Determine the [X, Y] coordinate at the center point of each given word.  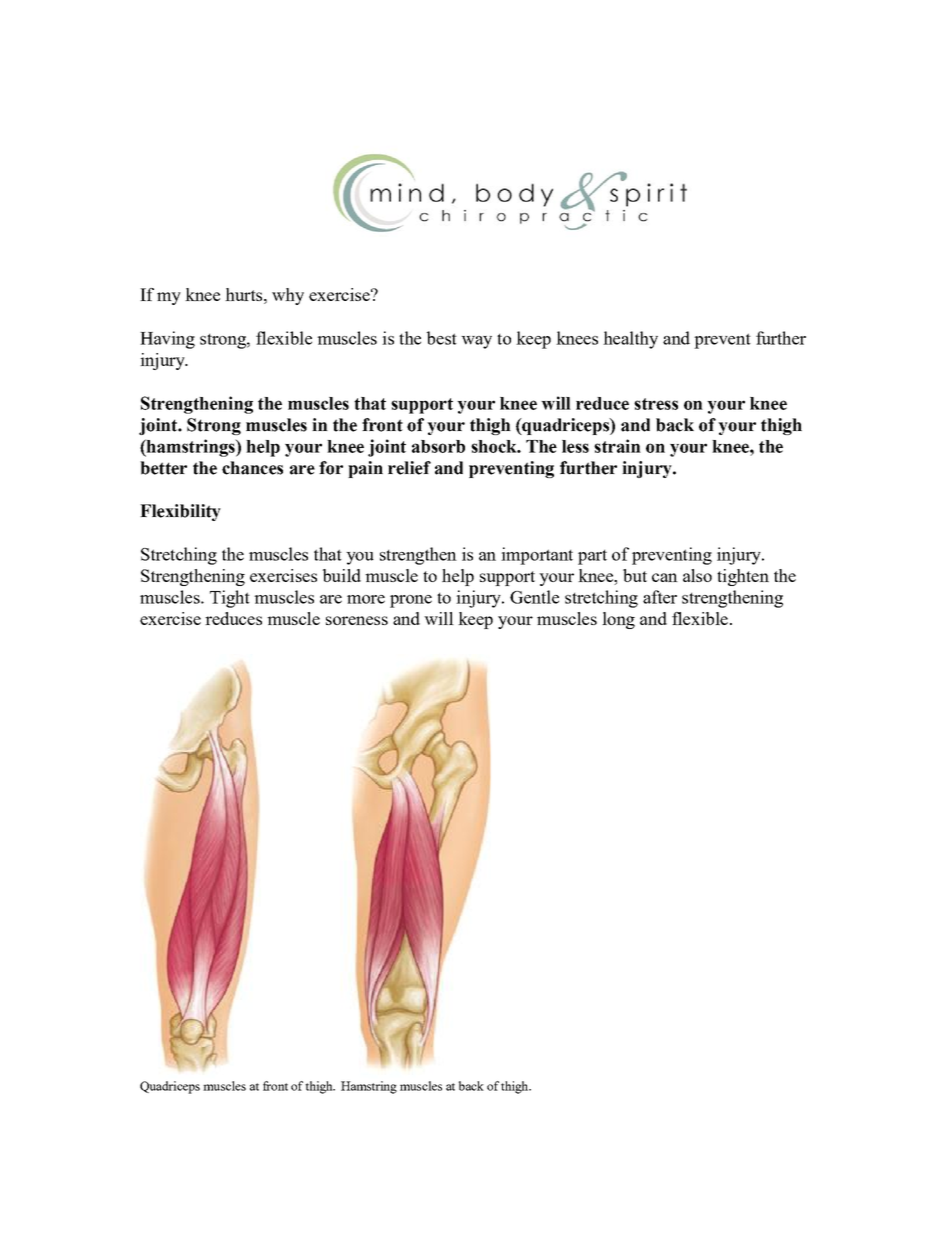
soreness [357, 620]
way [476, 342]
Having [167, 340]
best [442, 338]
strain [617, 446]
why [288, 296]
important [537, 556]
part [592, 557]
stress [656, 404]
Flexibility [180, 512]
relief [409, 468]
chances [252, 468]
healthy [630, 340]
